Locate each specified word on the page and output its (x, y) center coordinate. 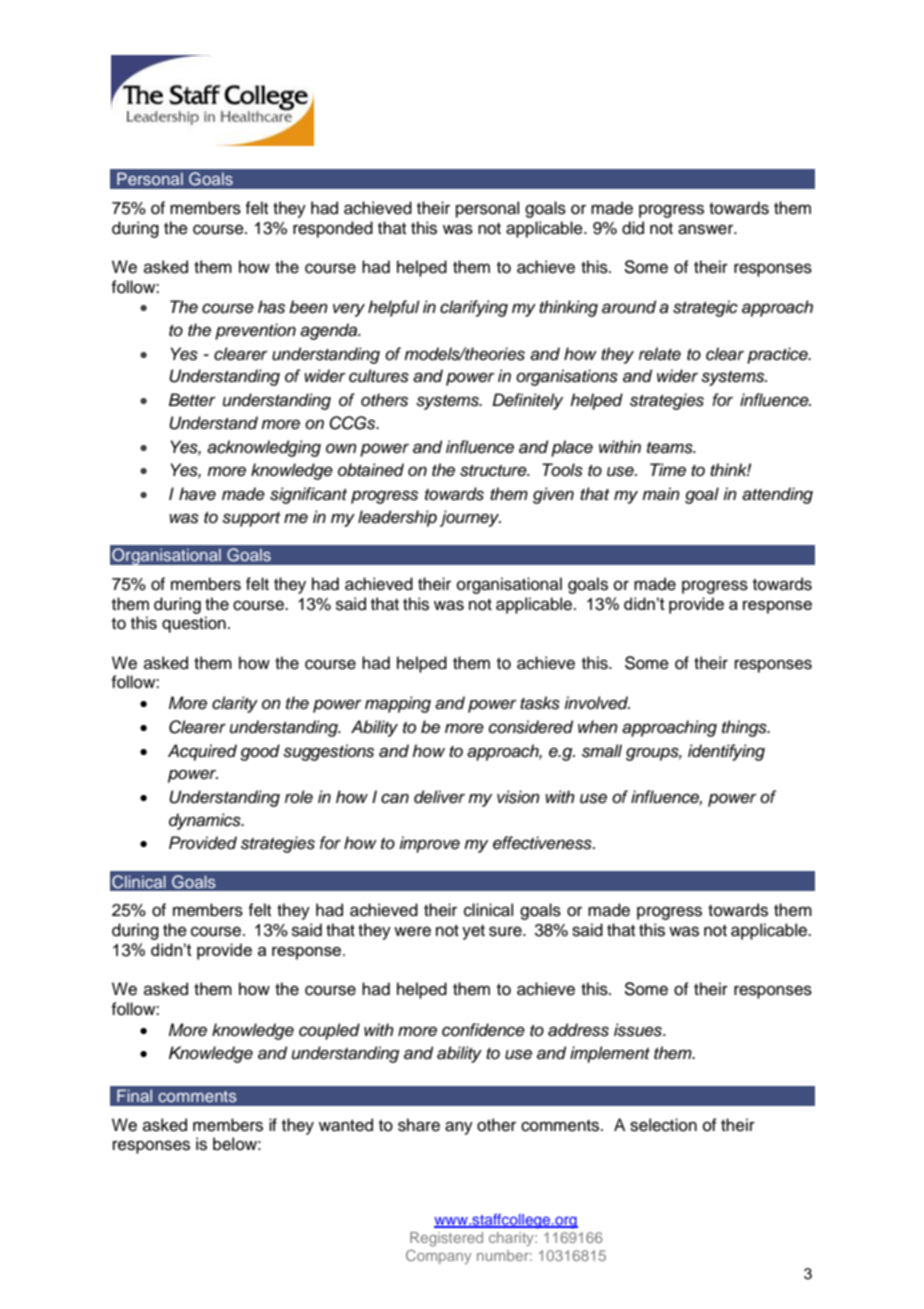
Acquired (202, 752)
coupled (329, 1031)
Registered (446, 1239)
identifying (726, 752)
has (271, 307)
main (661, 494)
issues (639, 1030)
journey (470, 518)
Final (134, 1095)
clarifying (474, 308)
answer (707, 229)
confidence (483, 1030)
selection (663, 1125)
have (197, 494)
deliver (439, 797)
